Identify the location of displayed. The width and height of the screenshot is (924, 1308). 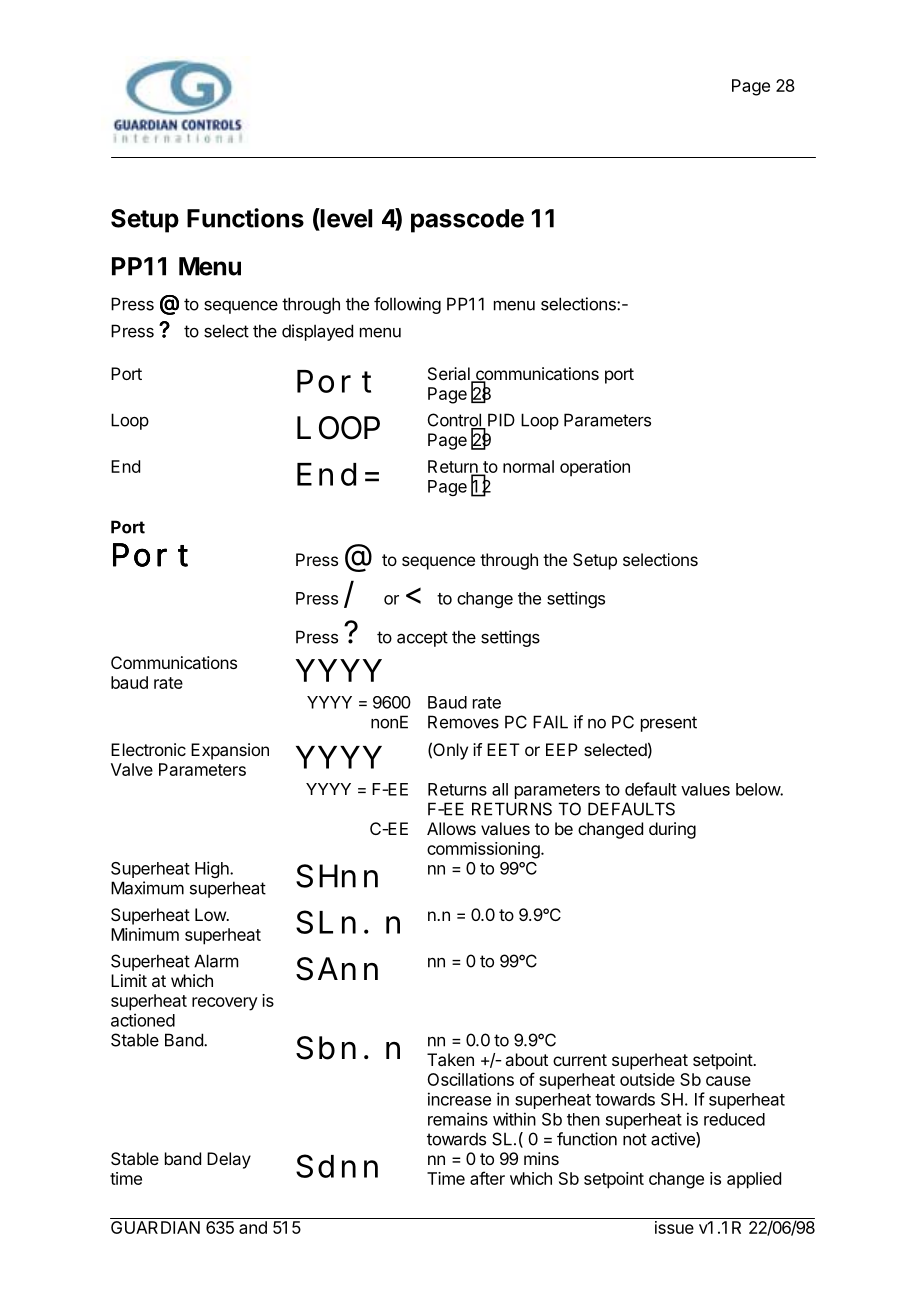
(317, 332).
